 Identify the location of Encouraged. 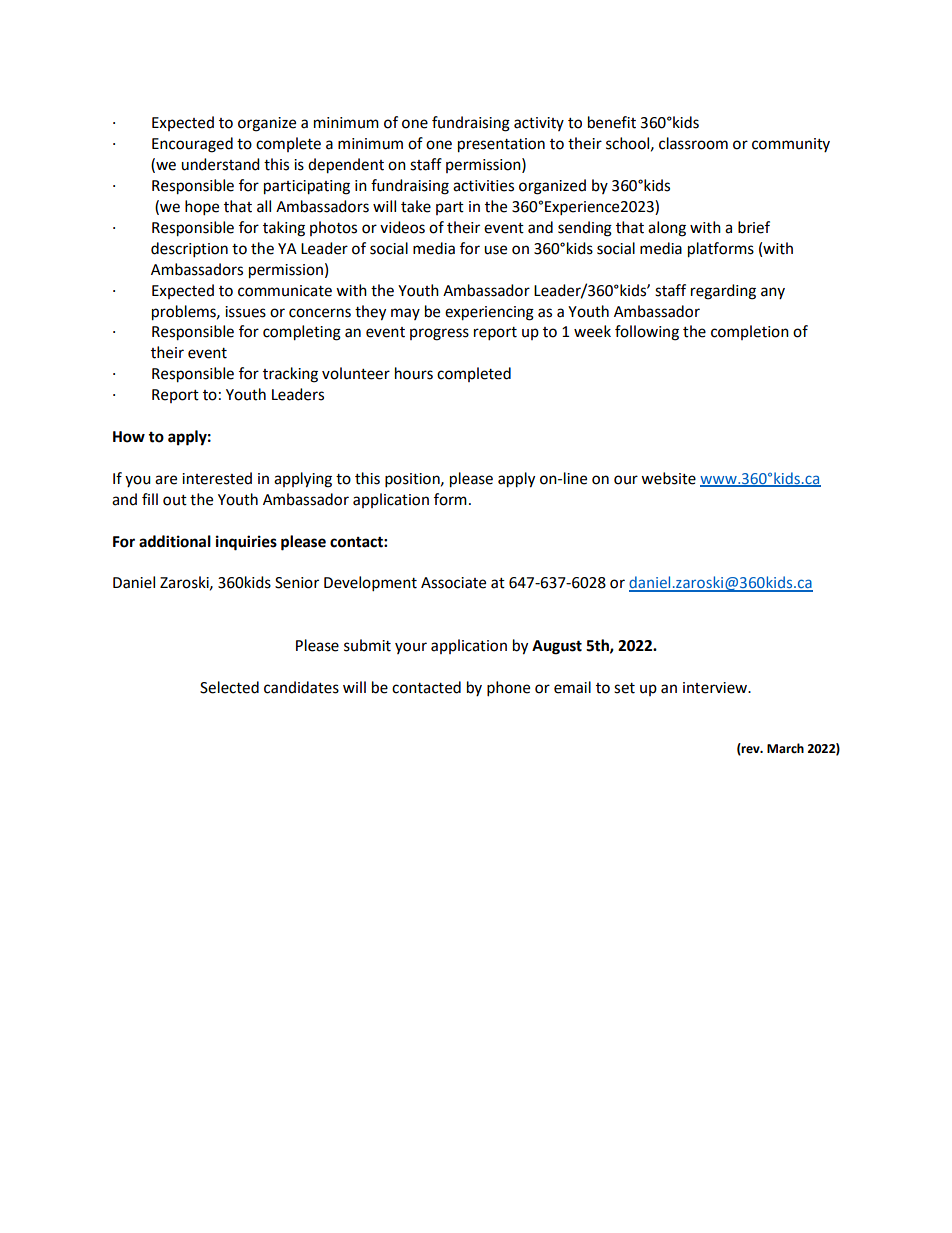
(192, 145).
